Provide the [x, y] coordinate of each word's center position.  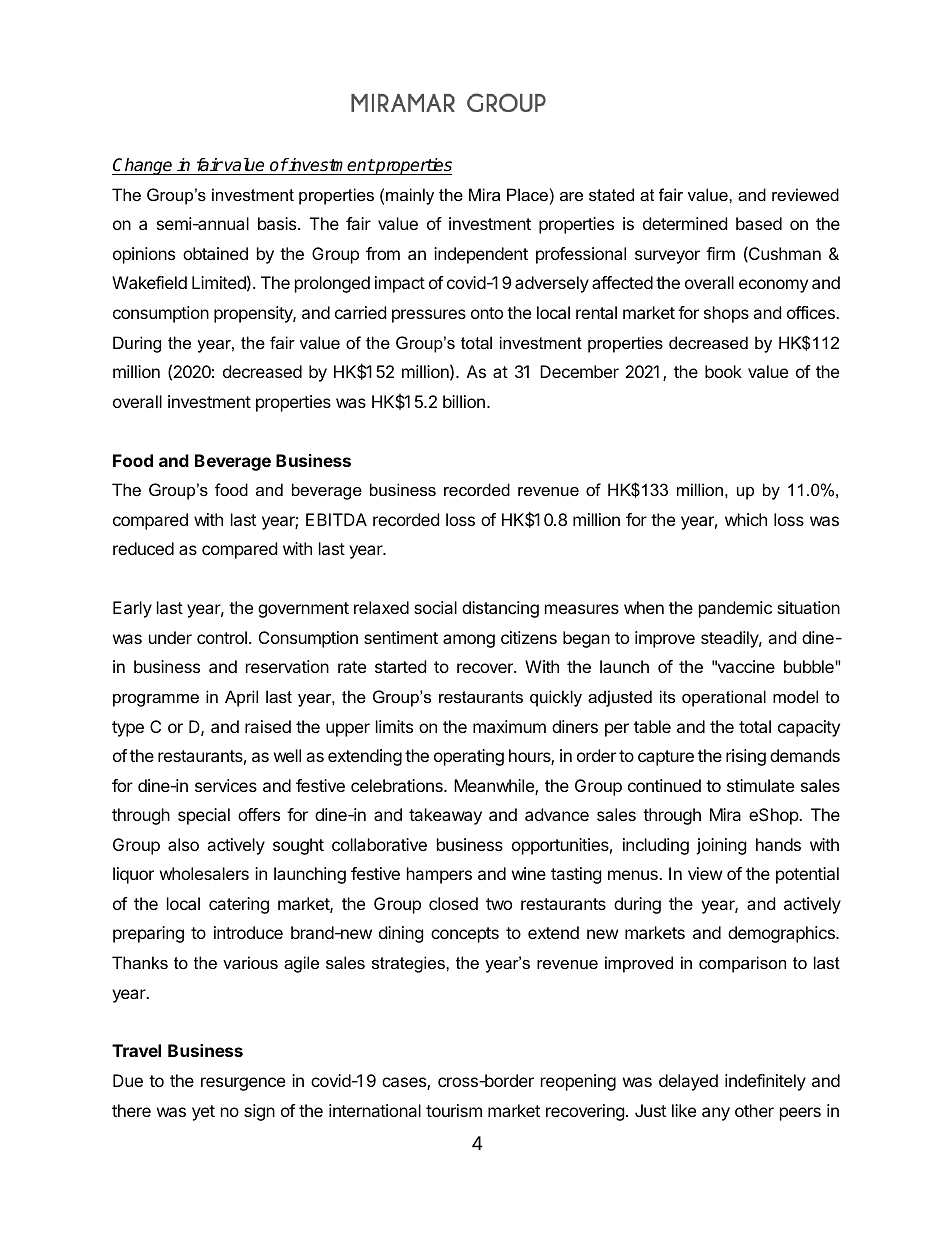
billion [464, 401]
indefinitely [765, 1082]
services [226, 785]
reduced [143, 548]
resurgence [243, 1084]
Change [143, 166]
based [759, 223]
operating [469, 757]
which [746, 519]
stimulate [760, 785]
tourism [454, 1110]
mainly [410, 196]
